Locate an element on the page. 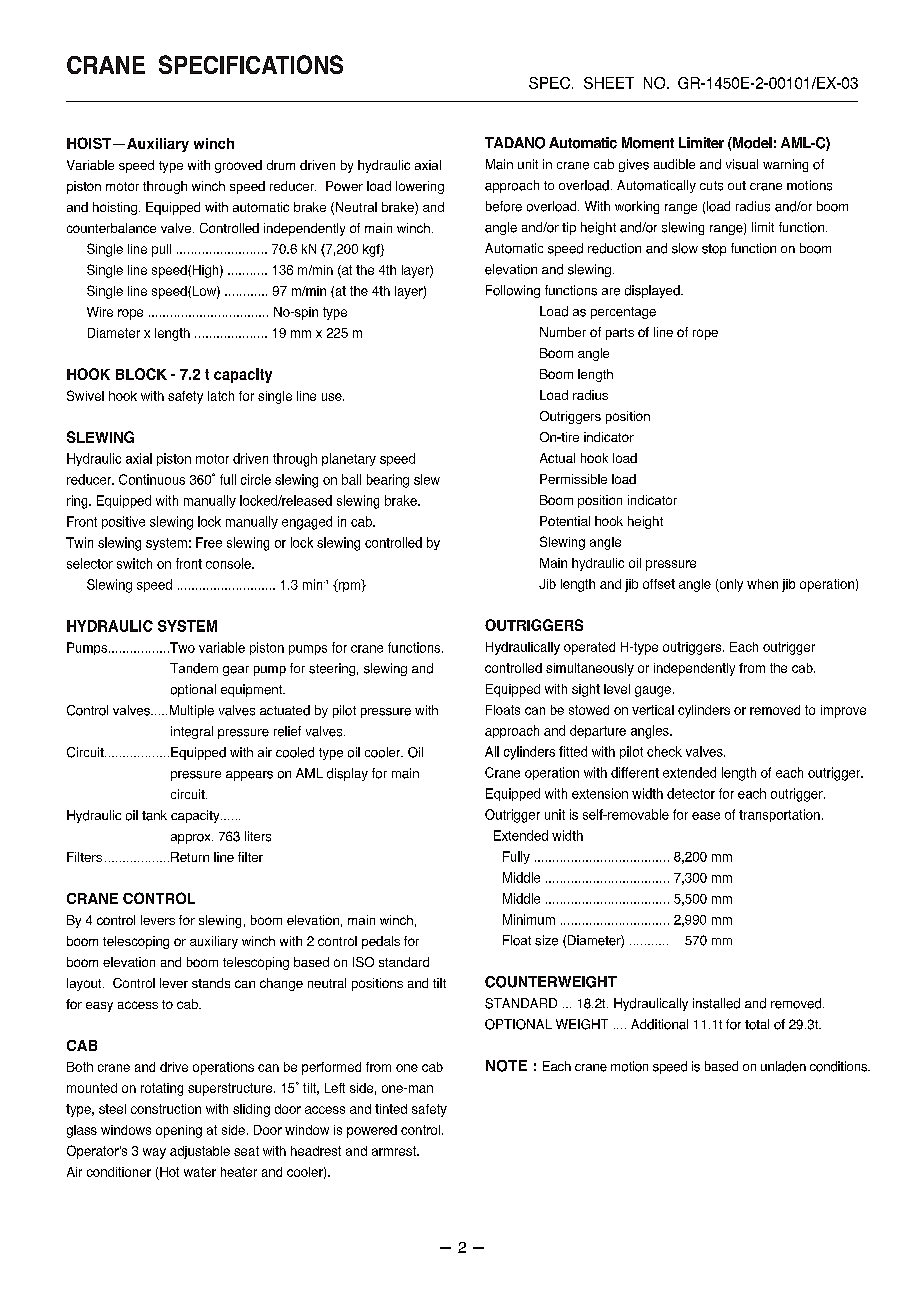  opening is located at coordinates (179, 1131).
